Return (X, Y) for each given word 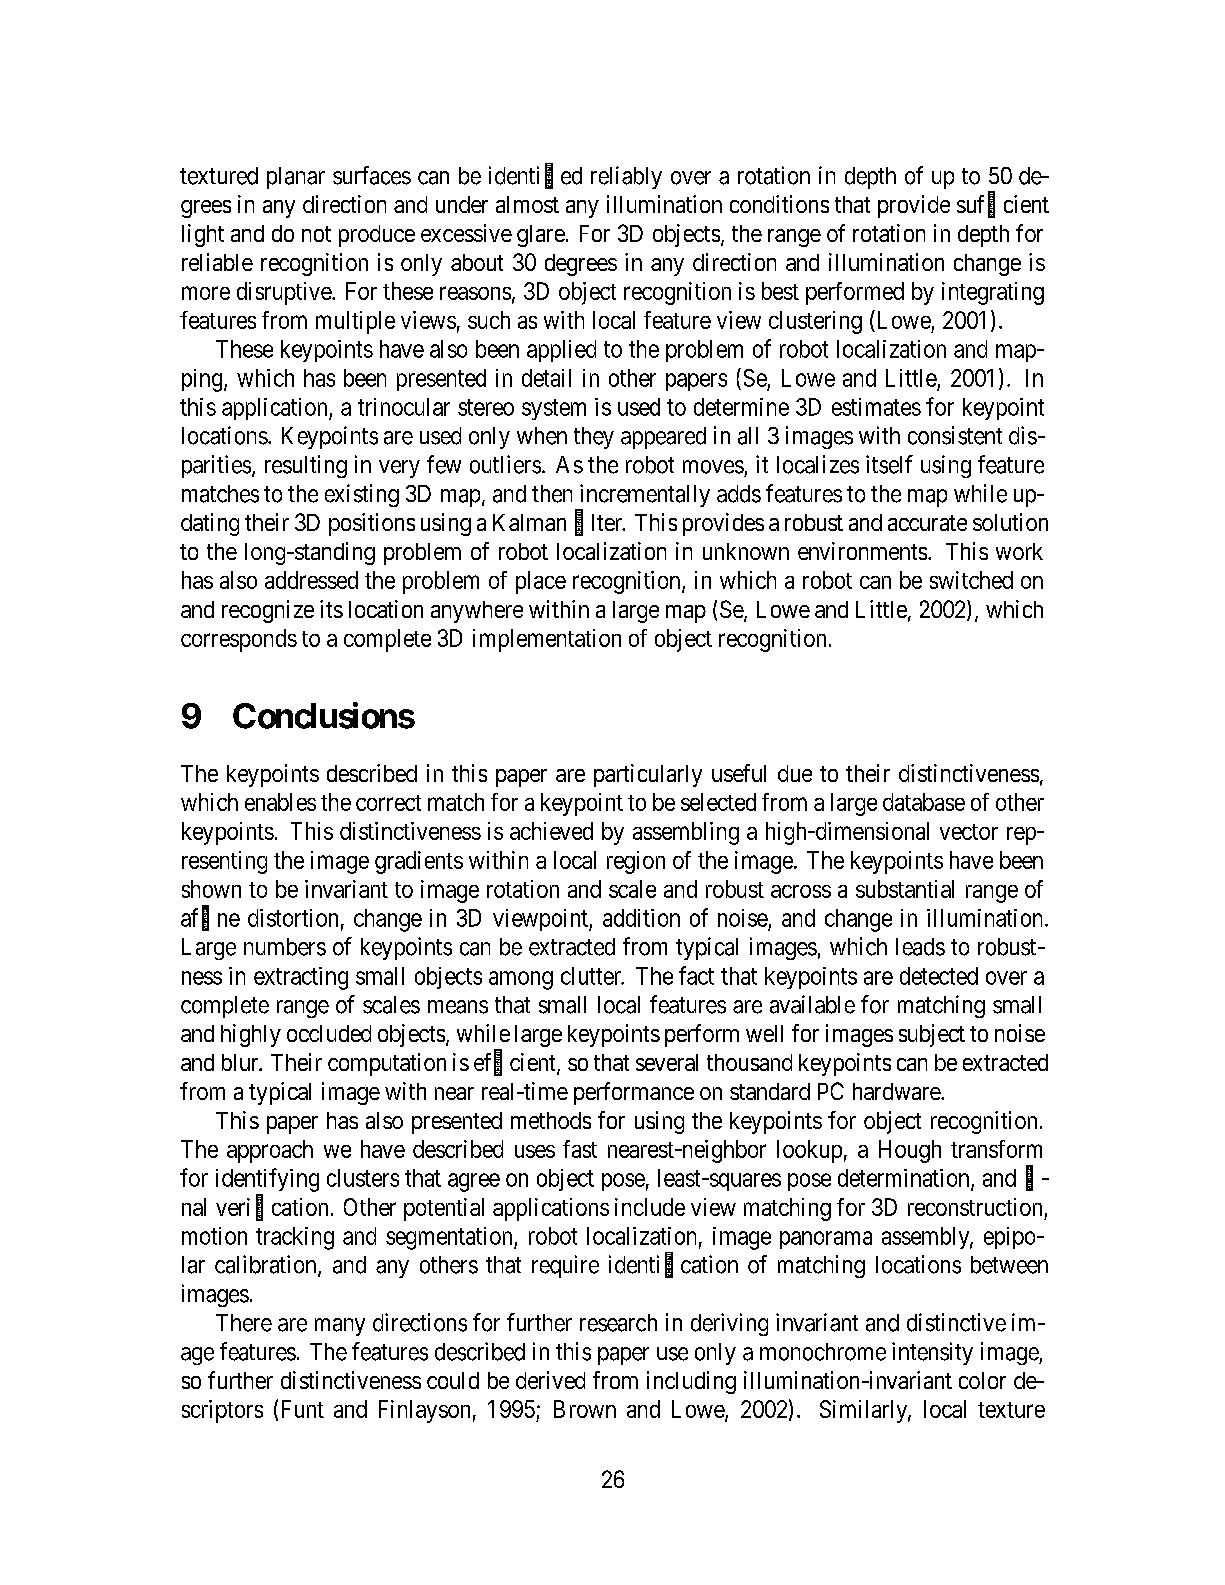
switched (971, 580)
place (541, 582)
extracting (301, 978)
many (340, 1327)
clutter (592, 976)
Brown (585, 1409)
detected (939, 976)
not (316, 234)
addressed (311, 580)
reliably (626, 177)
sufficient (1003, 205)
